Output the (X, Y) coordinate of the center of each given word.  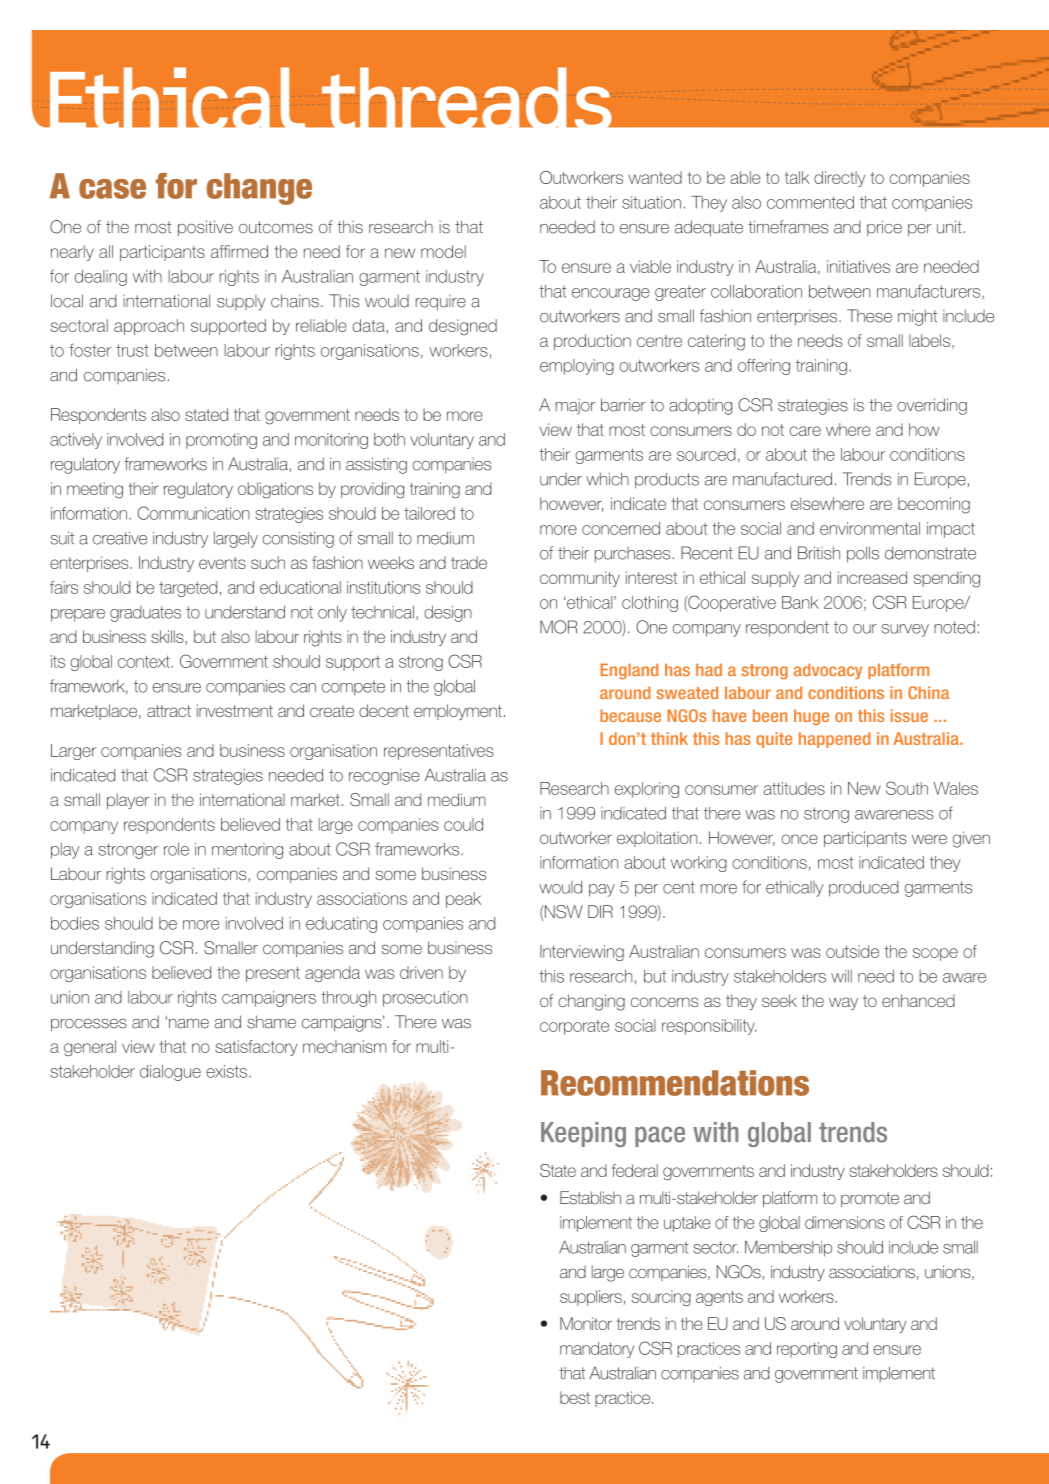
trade (469, 562)
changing (591, 1002)
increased (872, 577)
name (189, 1024)
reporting (807, 1350)
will (841, 976)
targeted (188, 589)
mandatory (597, 1350)
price (884, 228)
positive (205, 228)
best (575, 1397)
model (443, 251)
